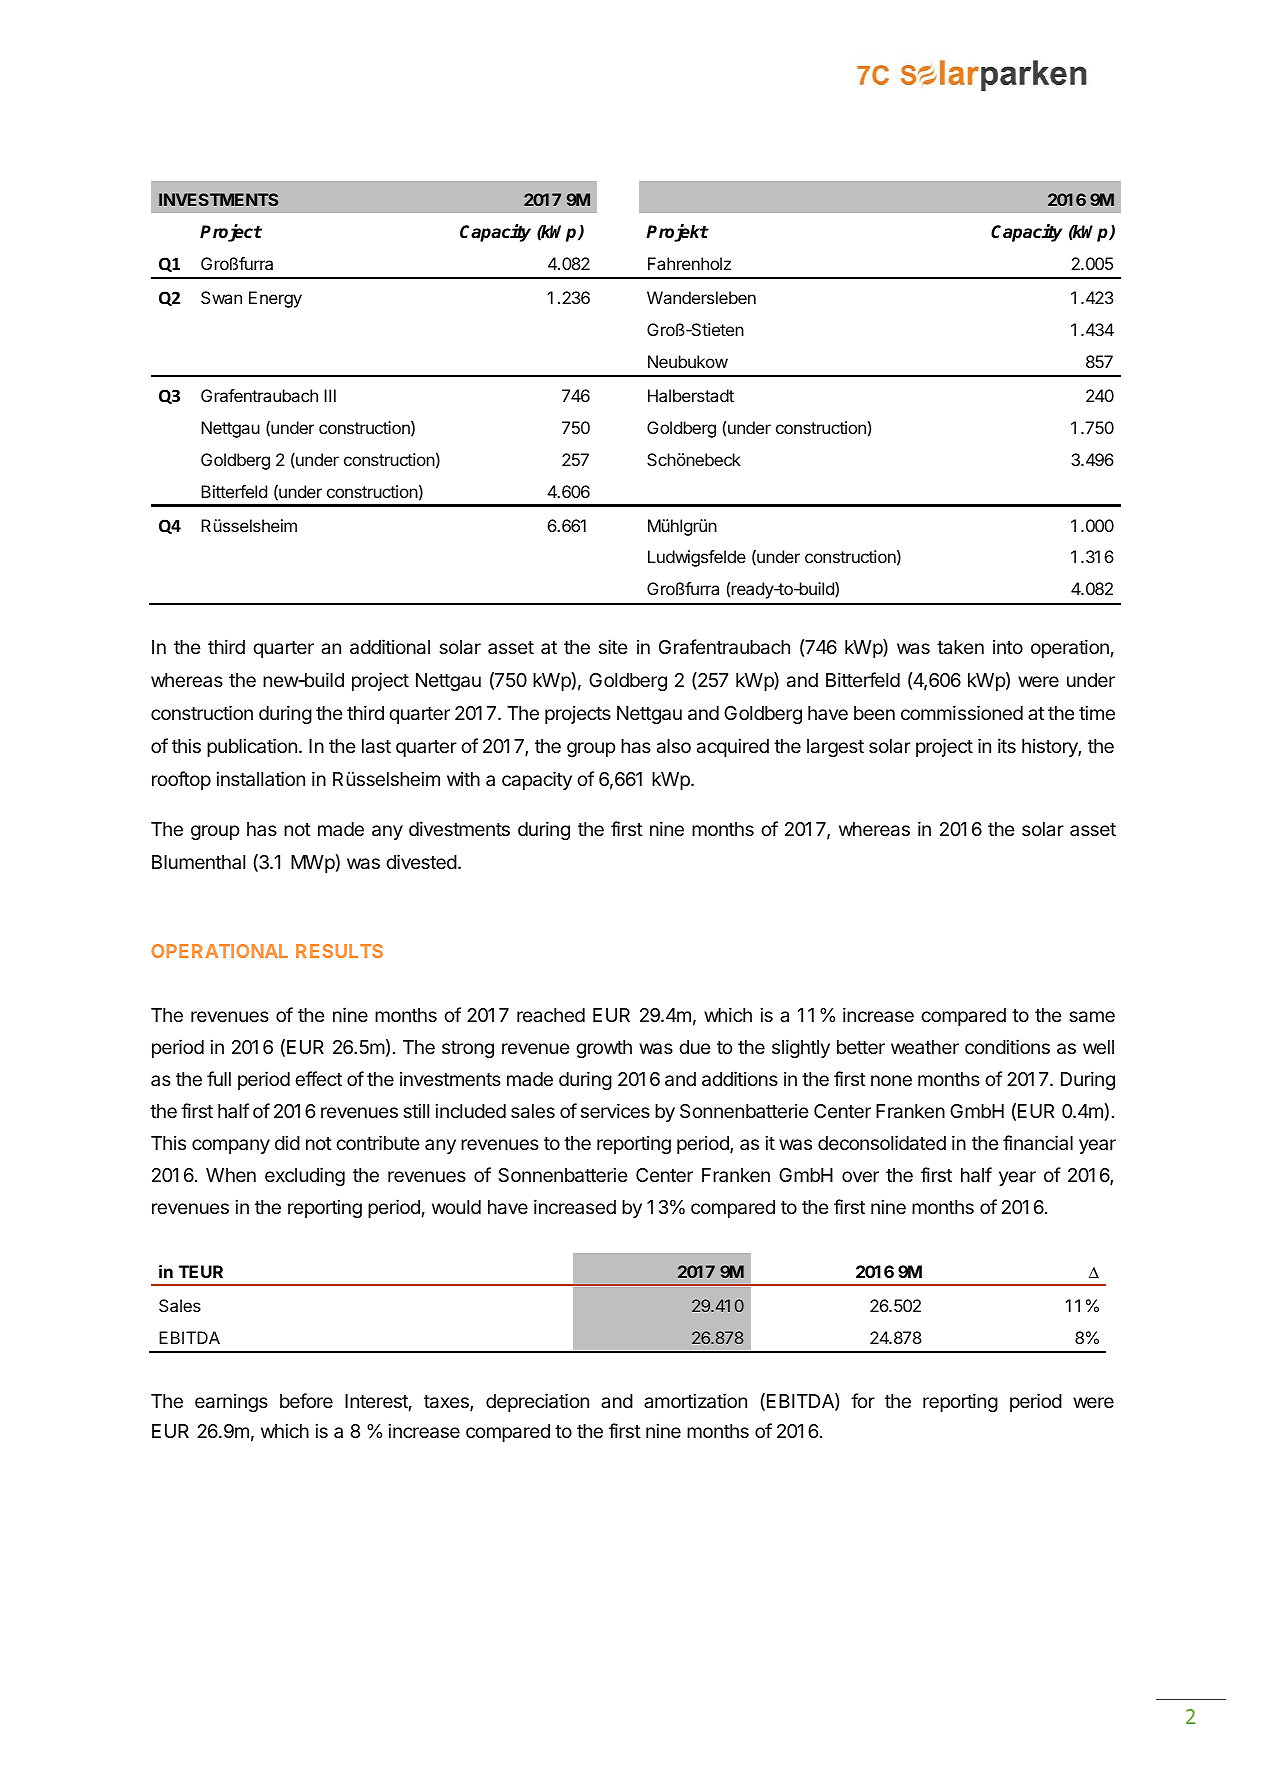 The height and width of the document is (1791, 1266). Describe the element at coordinates (339, 951) in the document. I see `RESULTS` at that location.
